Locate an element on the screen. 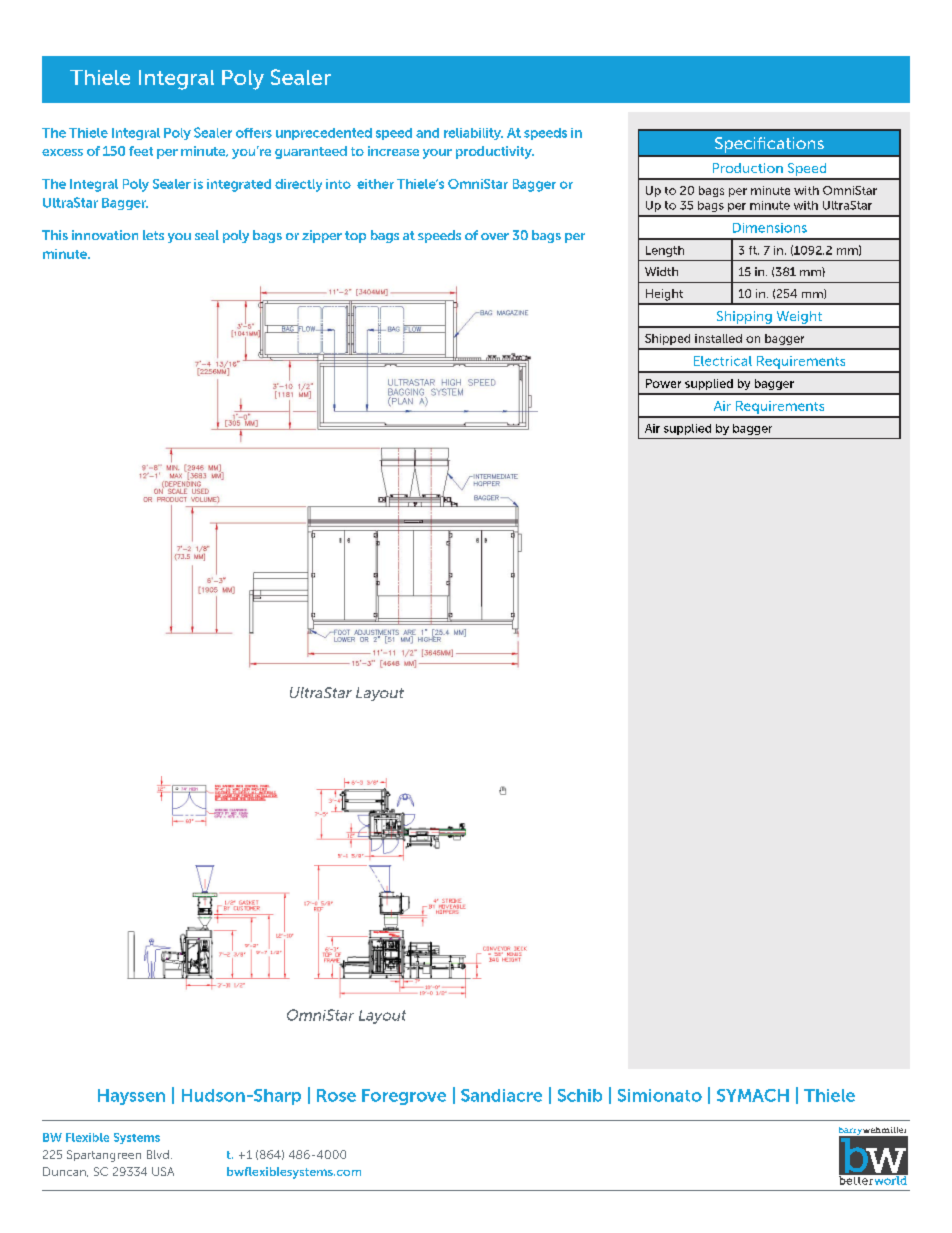 This screenshot has width=952, height=1233. USA is located at coordinates (163, 1171).
